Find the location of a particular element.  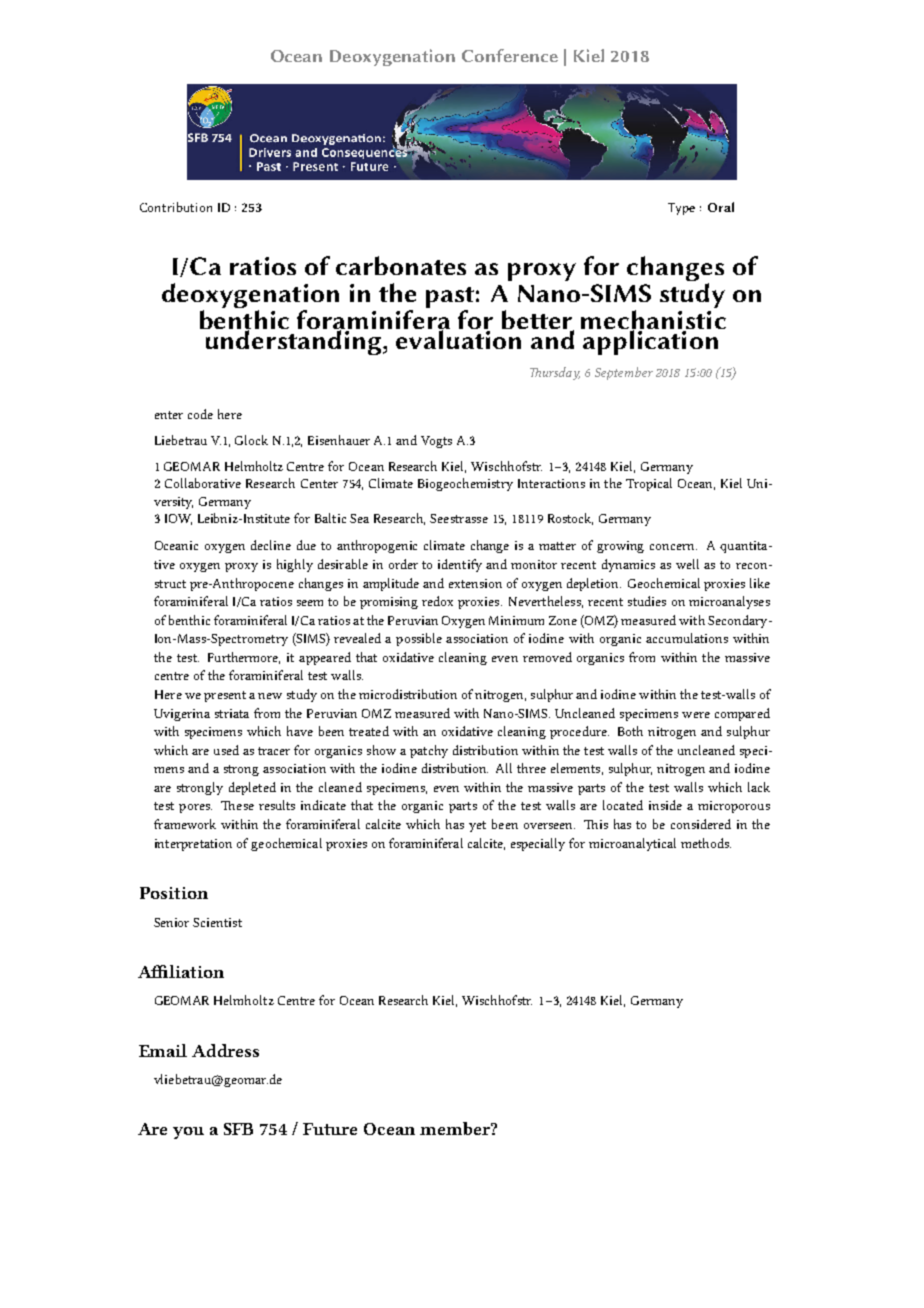

inside is located at coordinates (665, 805).
